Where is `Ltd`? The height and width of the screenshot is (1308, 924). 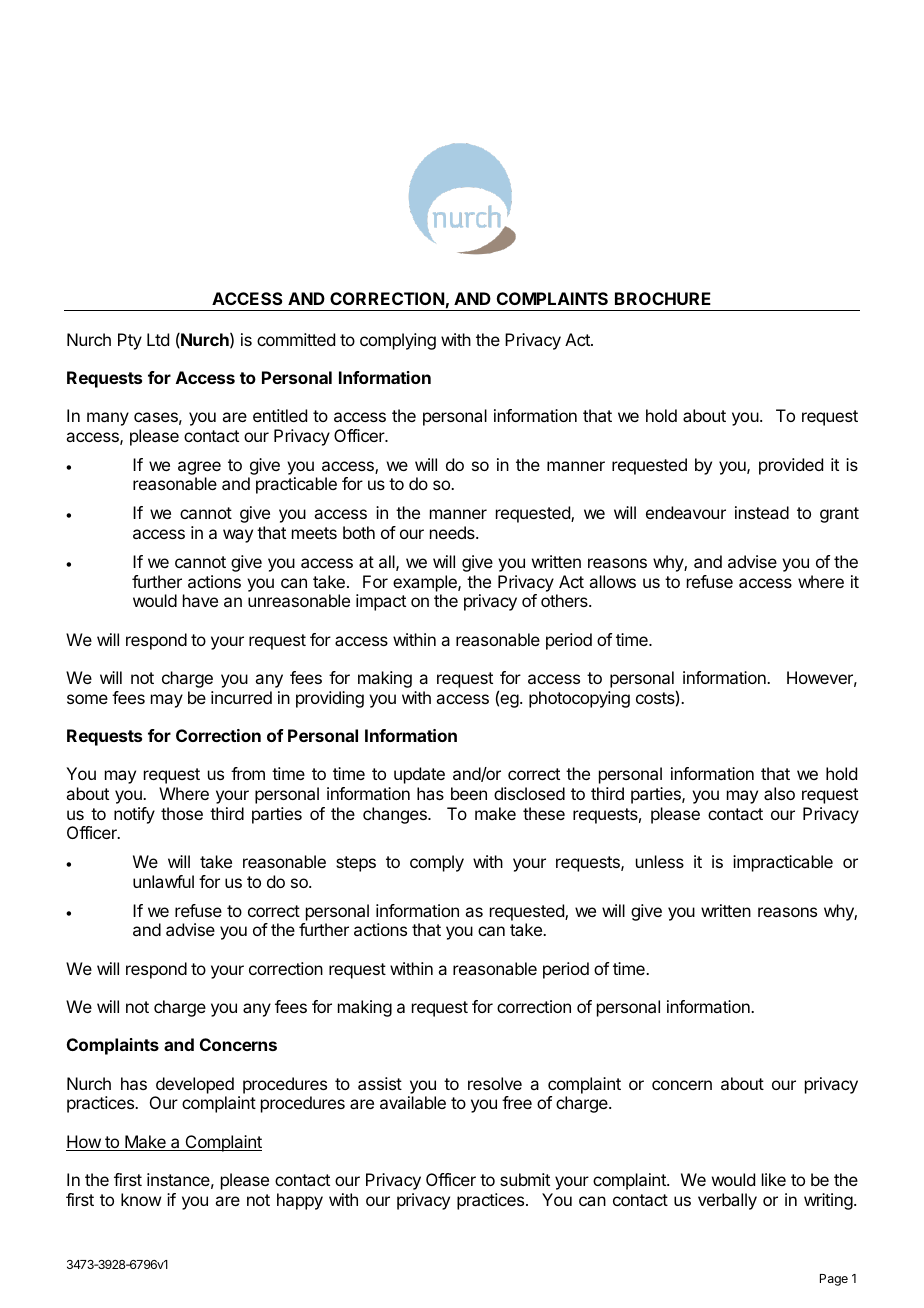 Ltd is located at coordinates (158, 339).
